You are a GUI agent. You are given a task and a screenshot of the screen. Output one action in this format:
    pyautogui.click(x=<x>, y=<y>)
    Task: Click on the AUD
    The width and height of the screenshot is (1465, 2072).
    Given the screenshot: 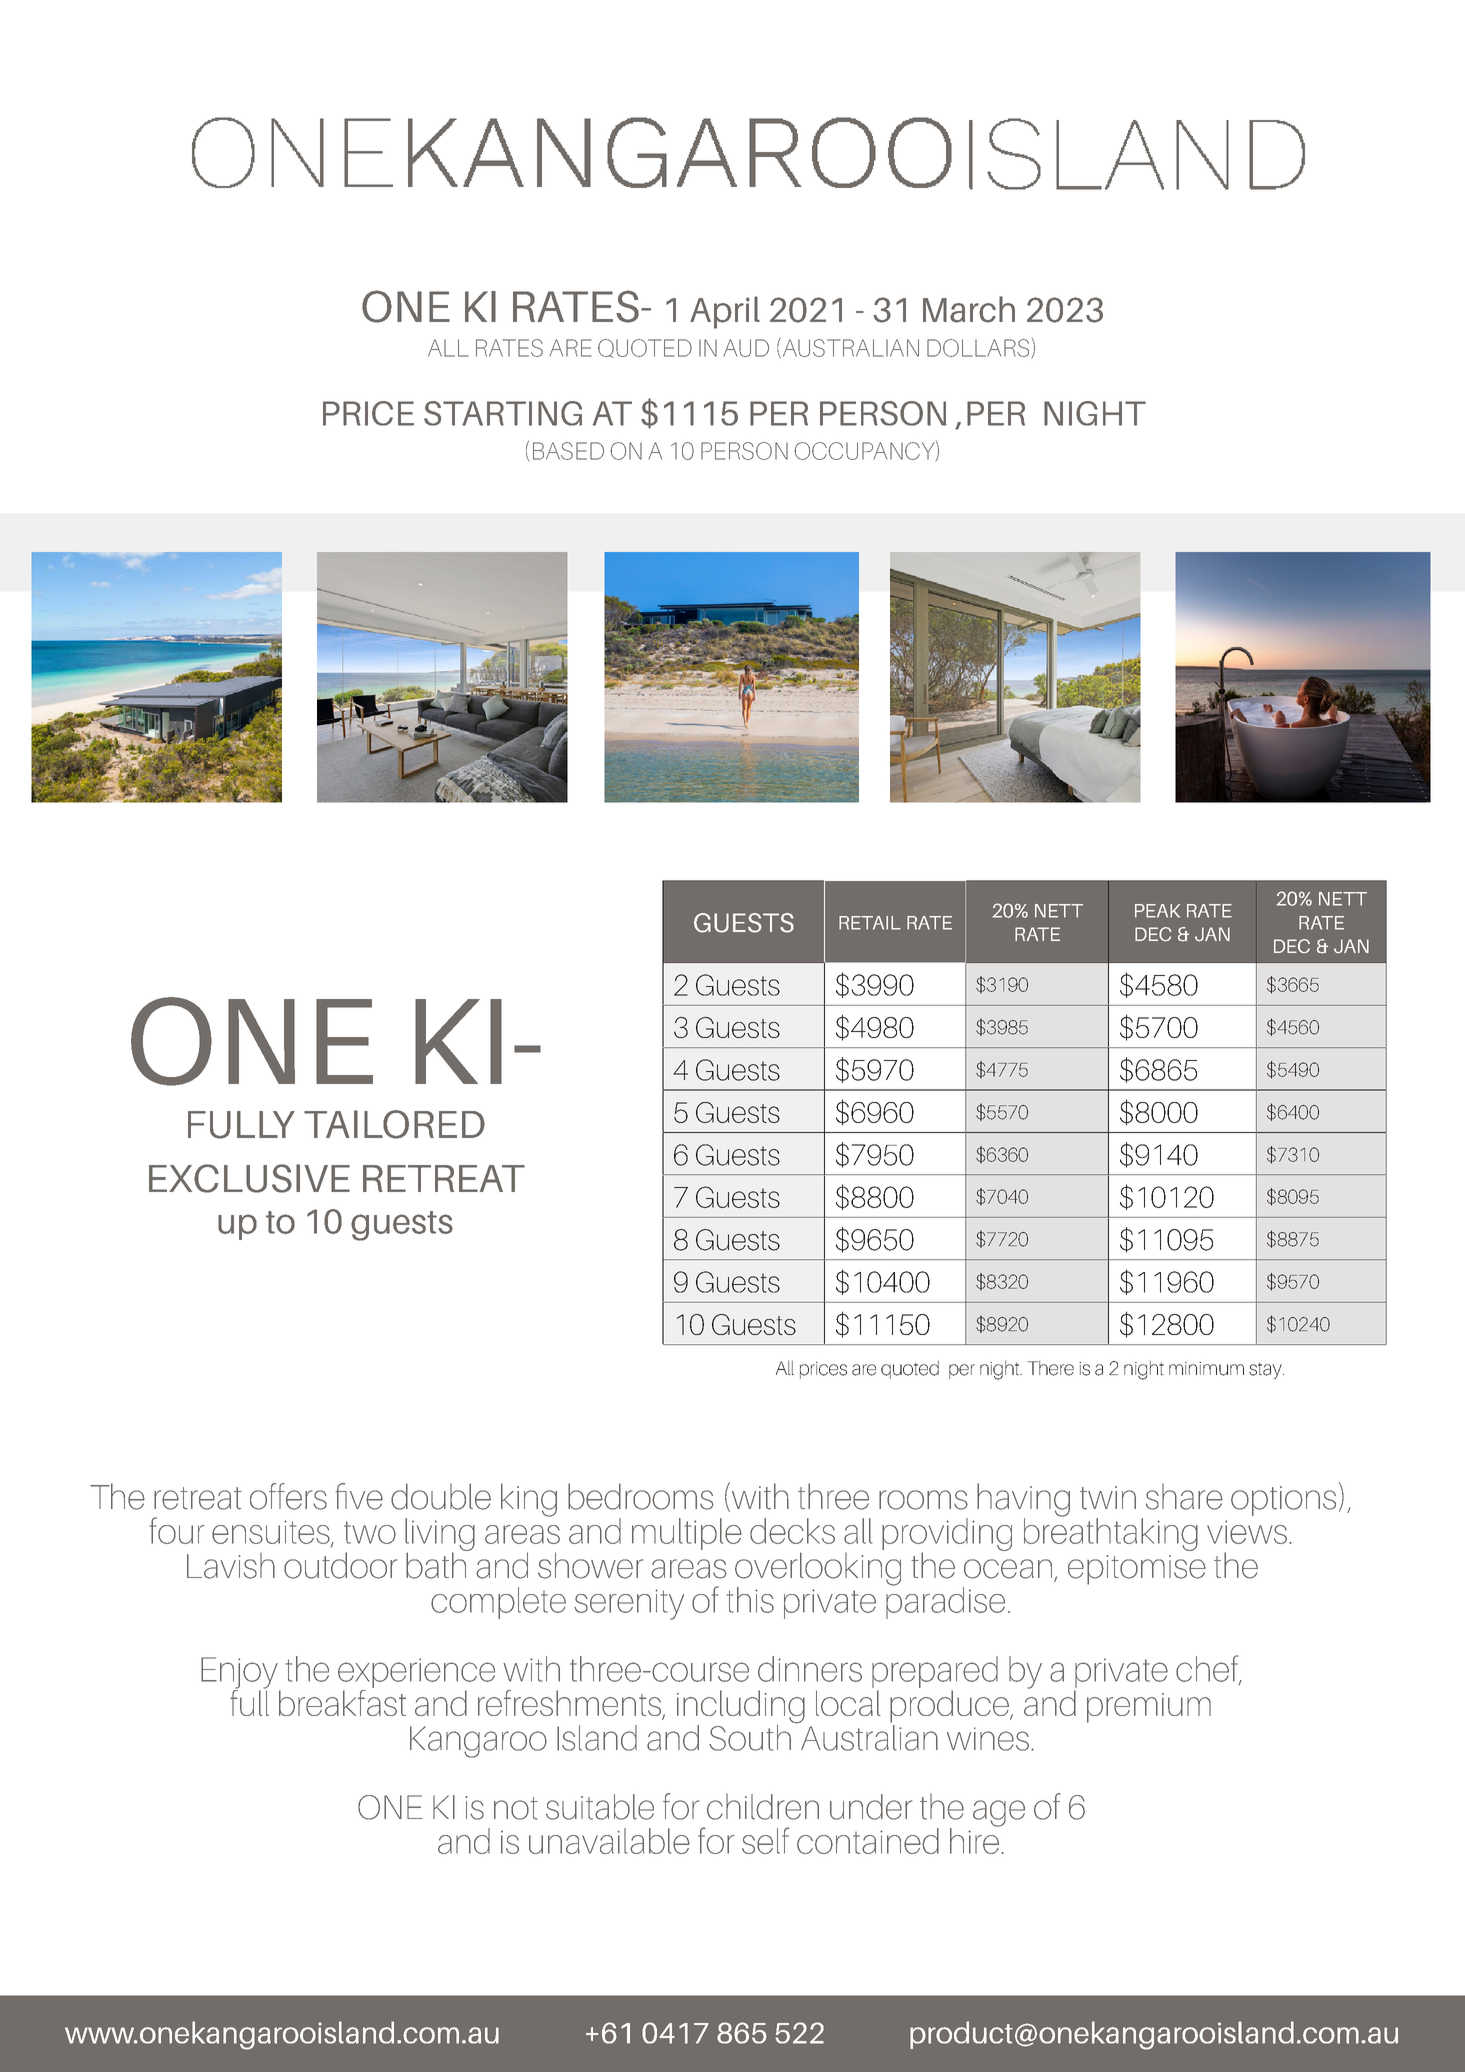 What is the action you would take?
    pyautogui.click(x=746, y=348)
